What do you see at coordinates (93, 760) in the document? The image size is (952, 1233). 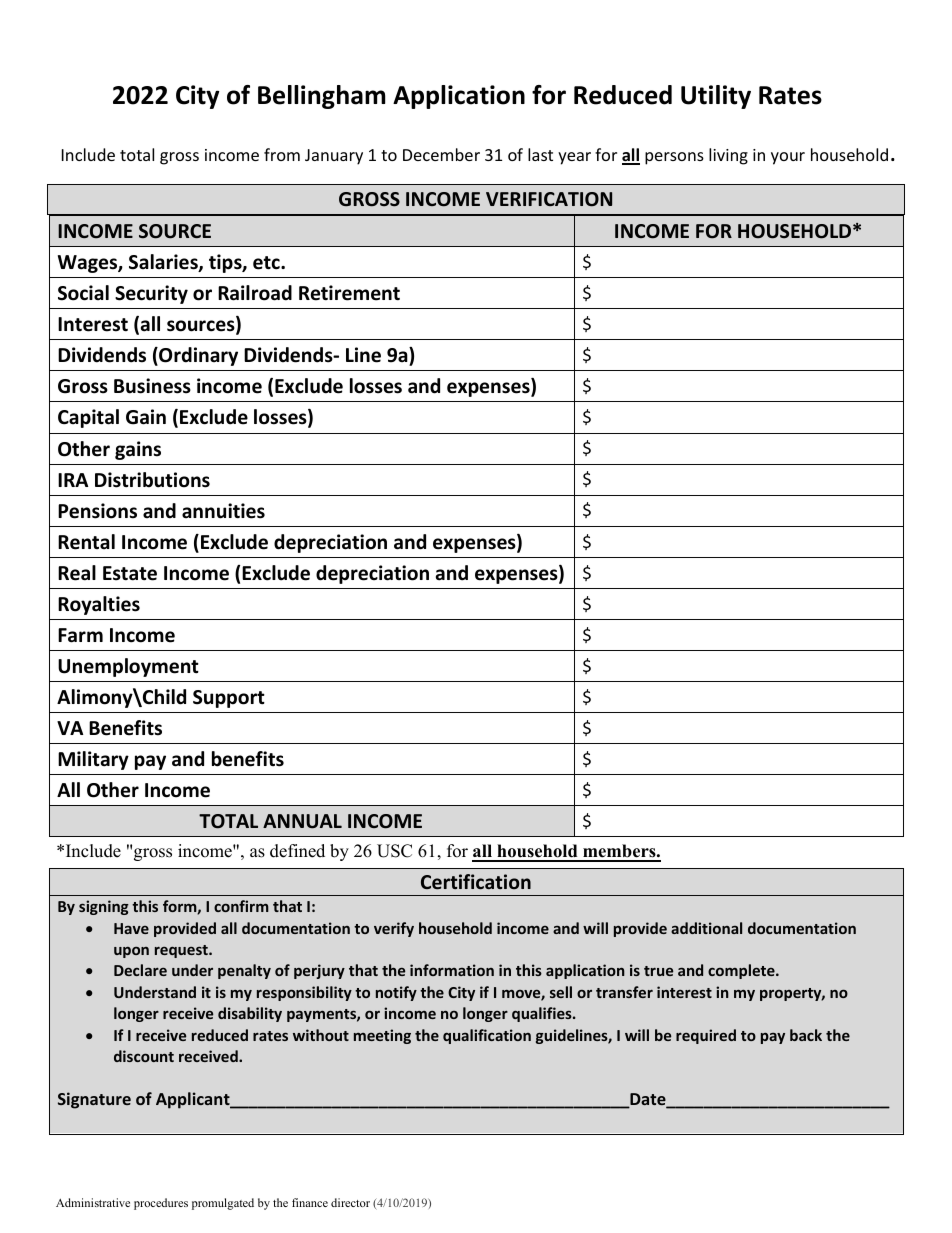 I see `Military` at bounding box center [93, 760].
